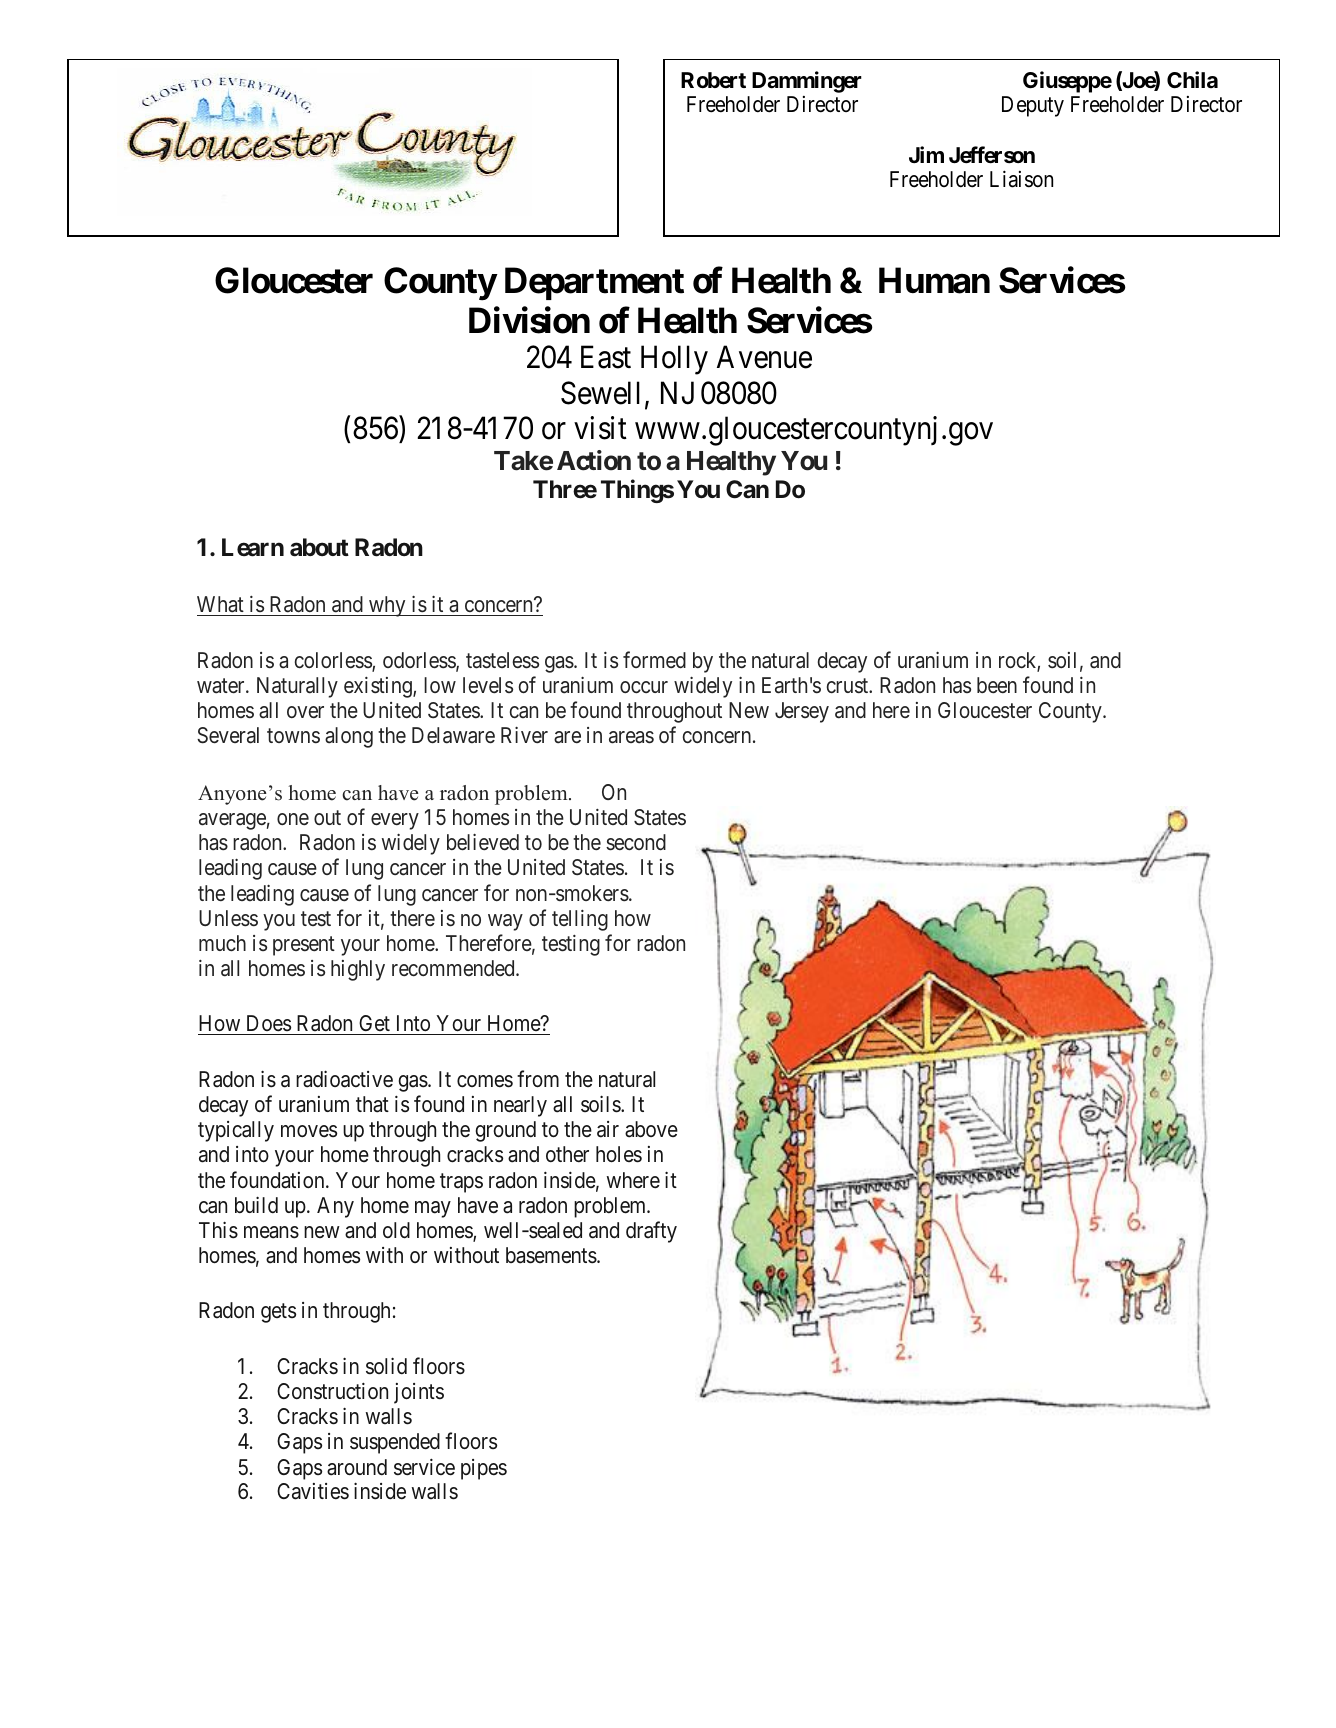 The image size is (1336, 1728). What do you see at coordinates (651, 1129) in the screenshot?
I see `above` at bounding box center [651, 1129].
